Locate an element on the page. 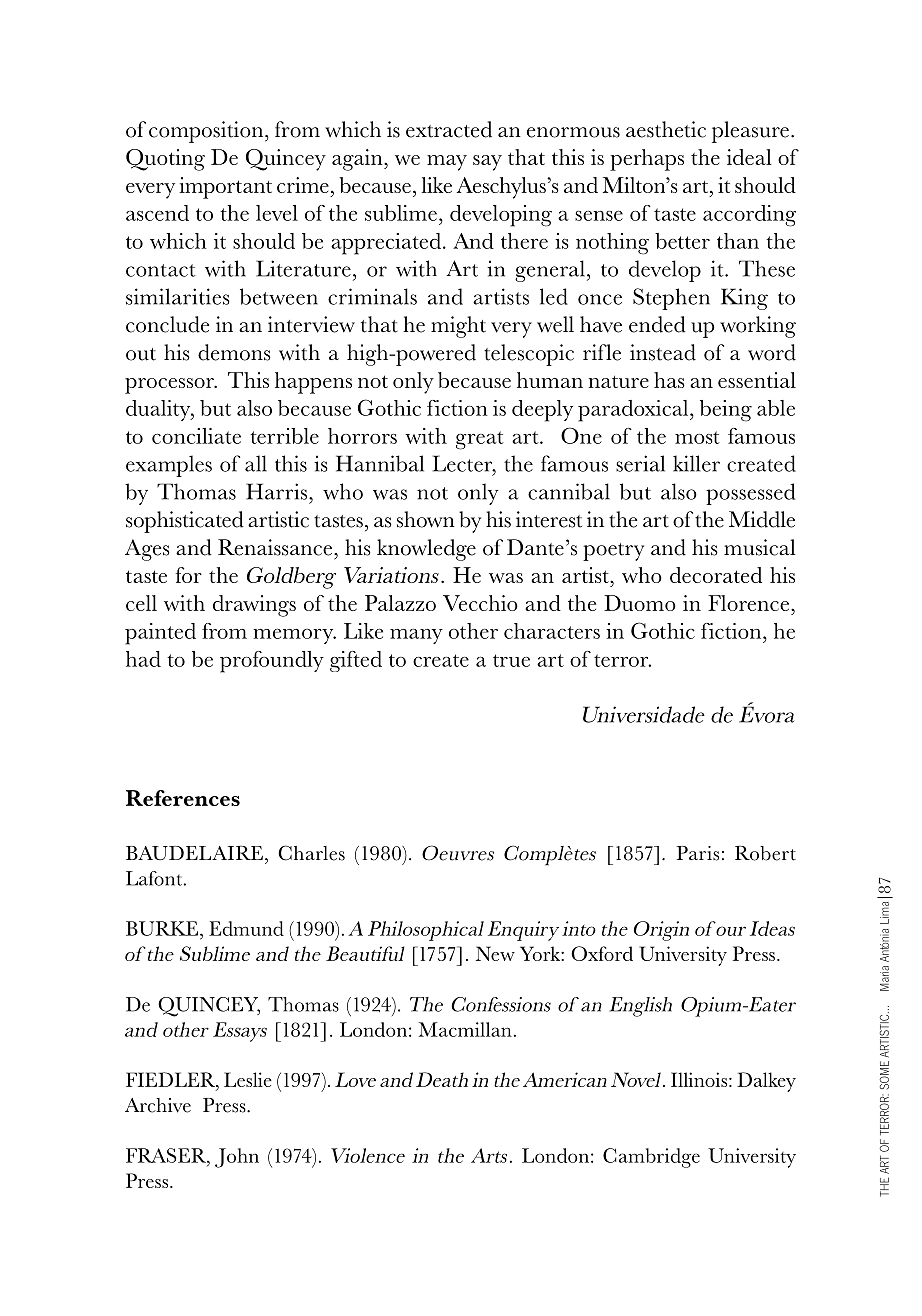  Arts is located at coordinates (489, 1155).
